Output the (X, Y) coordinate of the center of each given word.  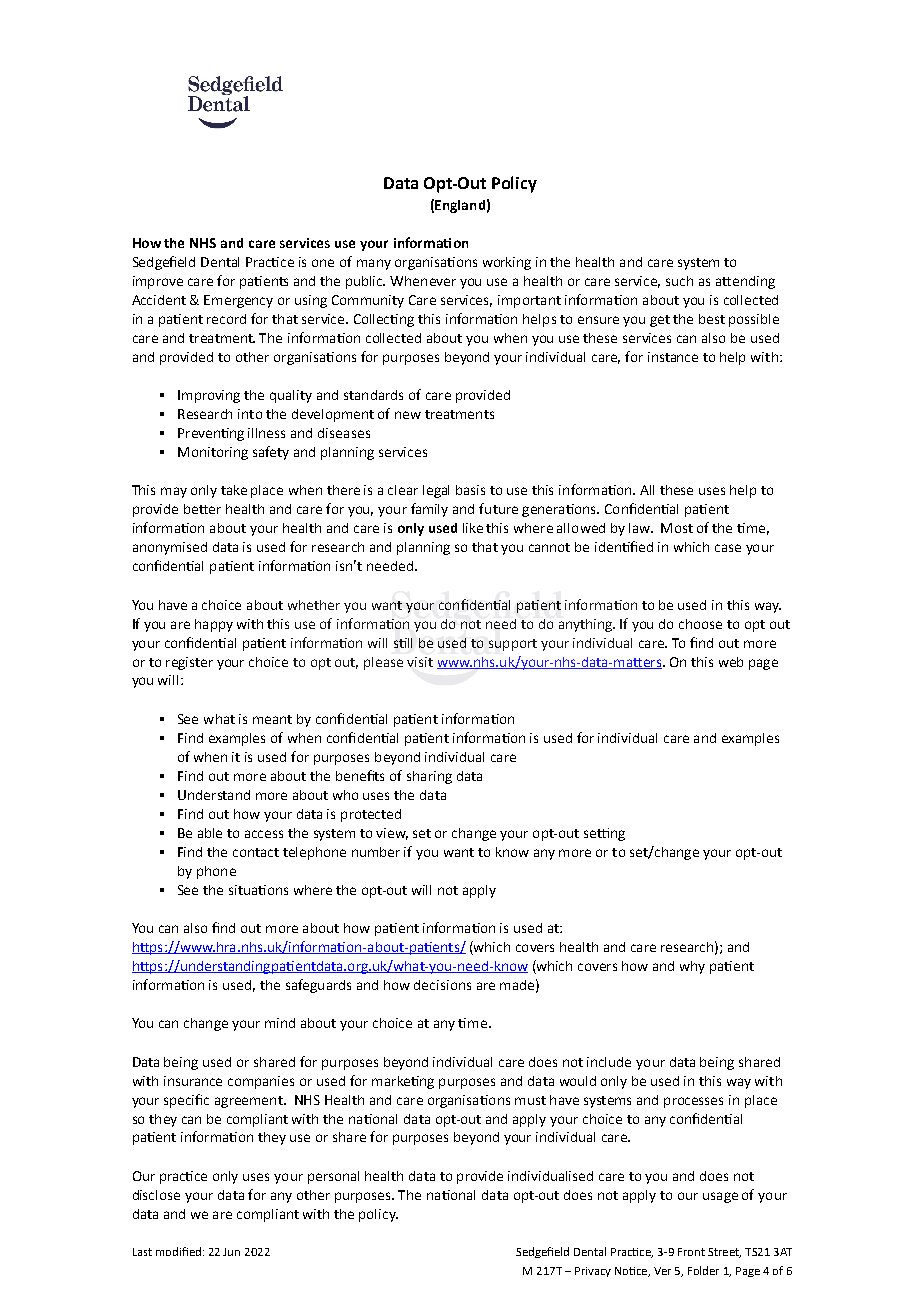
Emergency (238, 301)
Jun (231, 1252)
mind (280, 1023)
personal (333, 1177)
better (202, 509)
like (473, 528)
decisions (442, 985)
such (679, 281)
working (507, 263)
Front (691, 1252)
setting (604, 834)
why (692, 967)
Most (677, 528)
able (210, 833)
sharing (429, 777)
